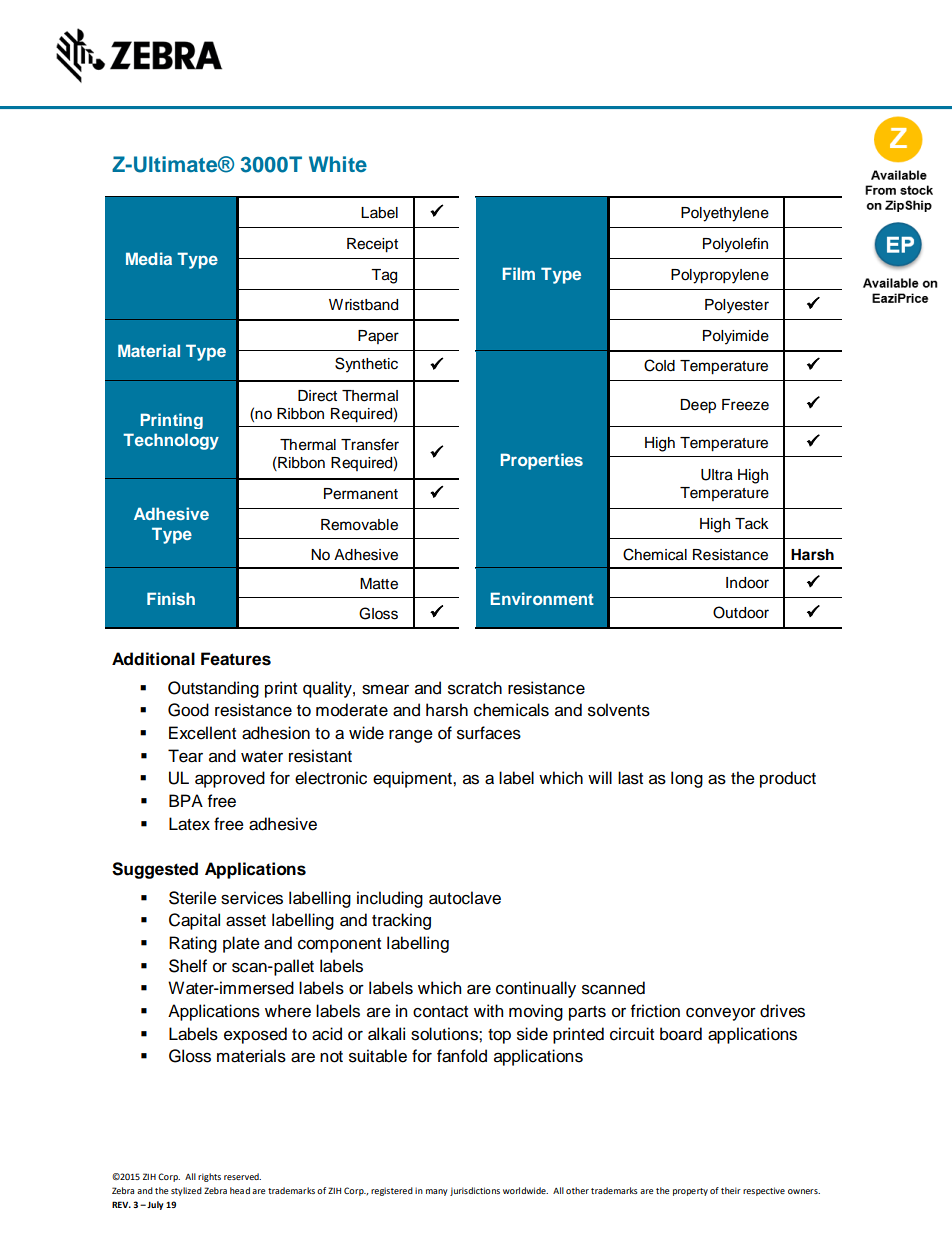 This document has width=952, height=1233. What do you see at coordinates (725, 214) in the document?
I see `Polyethylene` at bounding box center [725, 214].
